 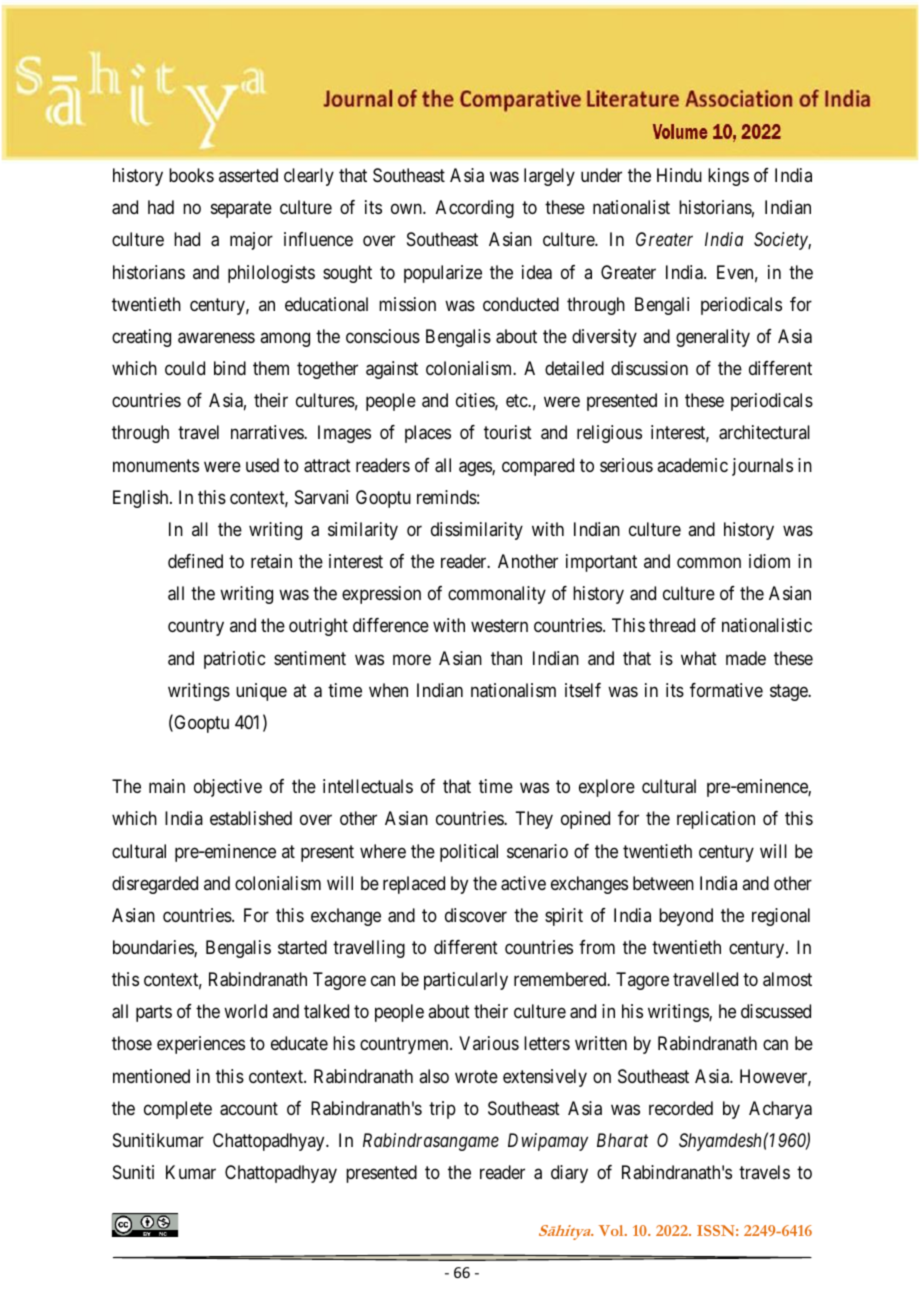 What do you see at coordinates (728, 177) in the document?
I see `kings` at bounding box center [728, 177].
